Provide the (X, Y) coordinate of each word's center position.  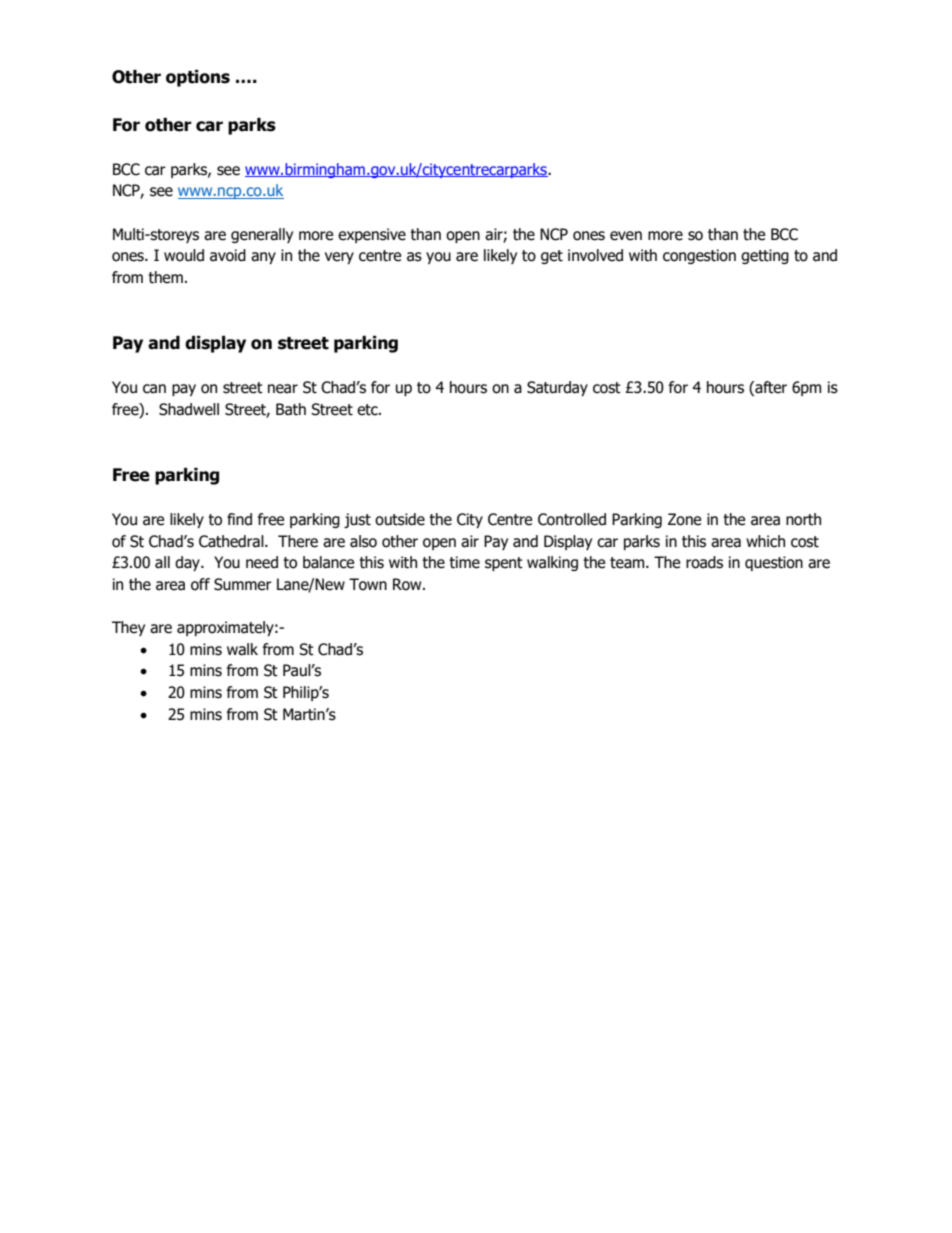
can (154, 389)
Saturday (557, 388)
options (198, 78)
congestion (699, 256)
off (200, 584)
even (626, 236)
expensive (372, 235)
